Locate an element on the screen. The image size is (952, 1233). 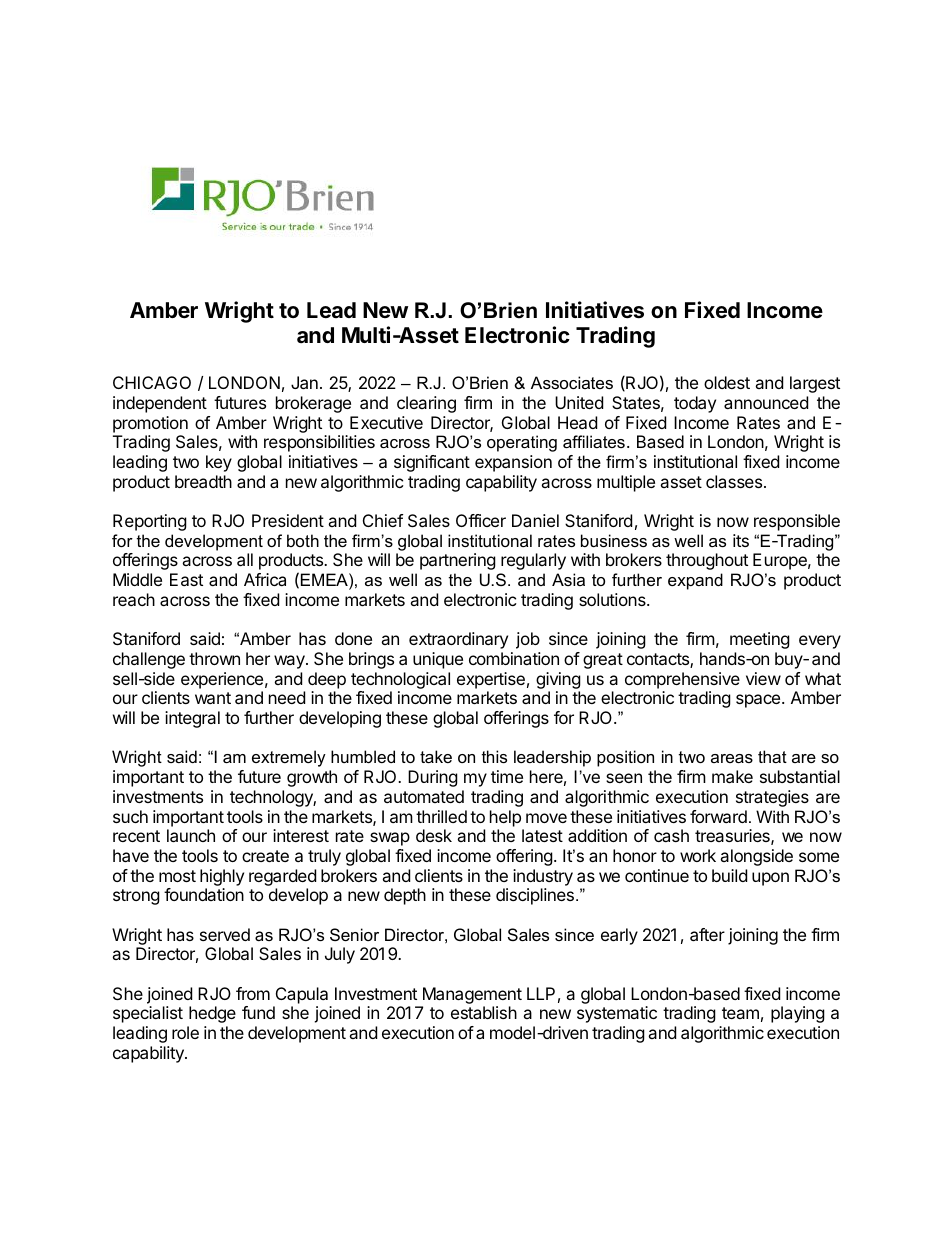
establish is located at coordinates (484, 1012).
